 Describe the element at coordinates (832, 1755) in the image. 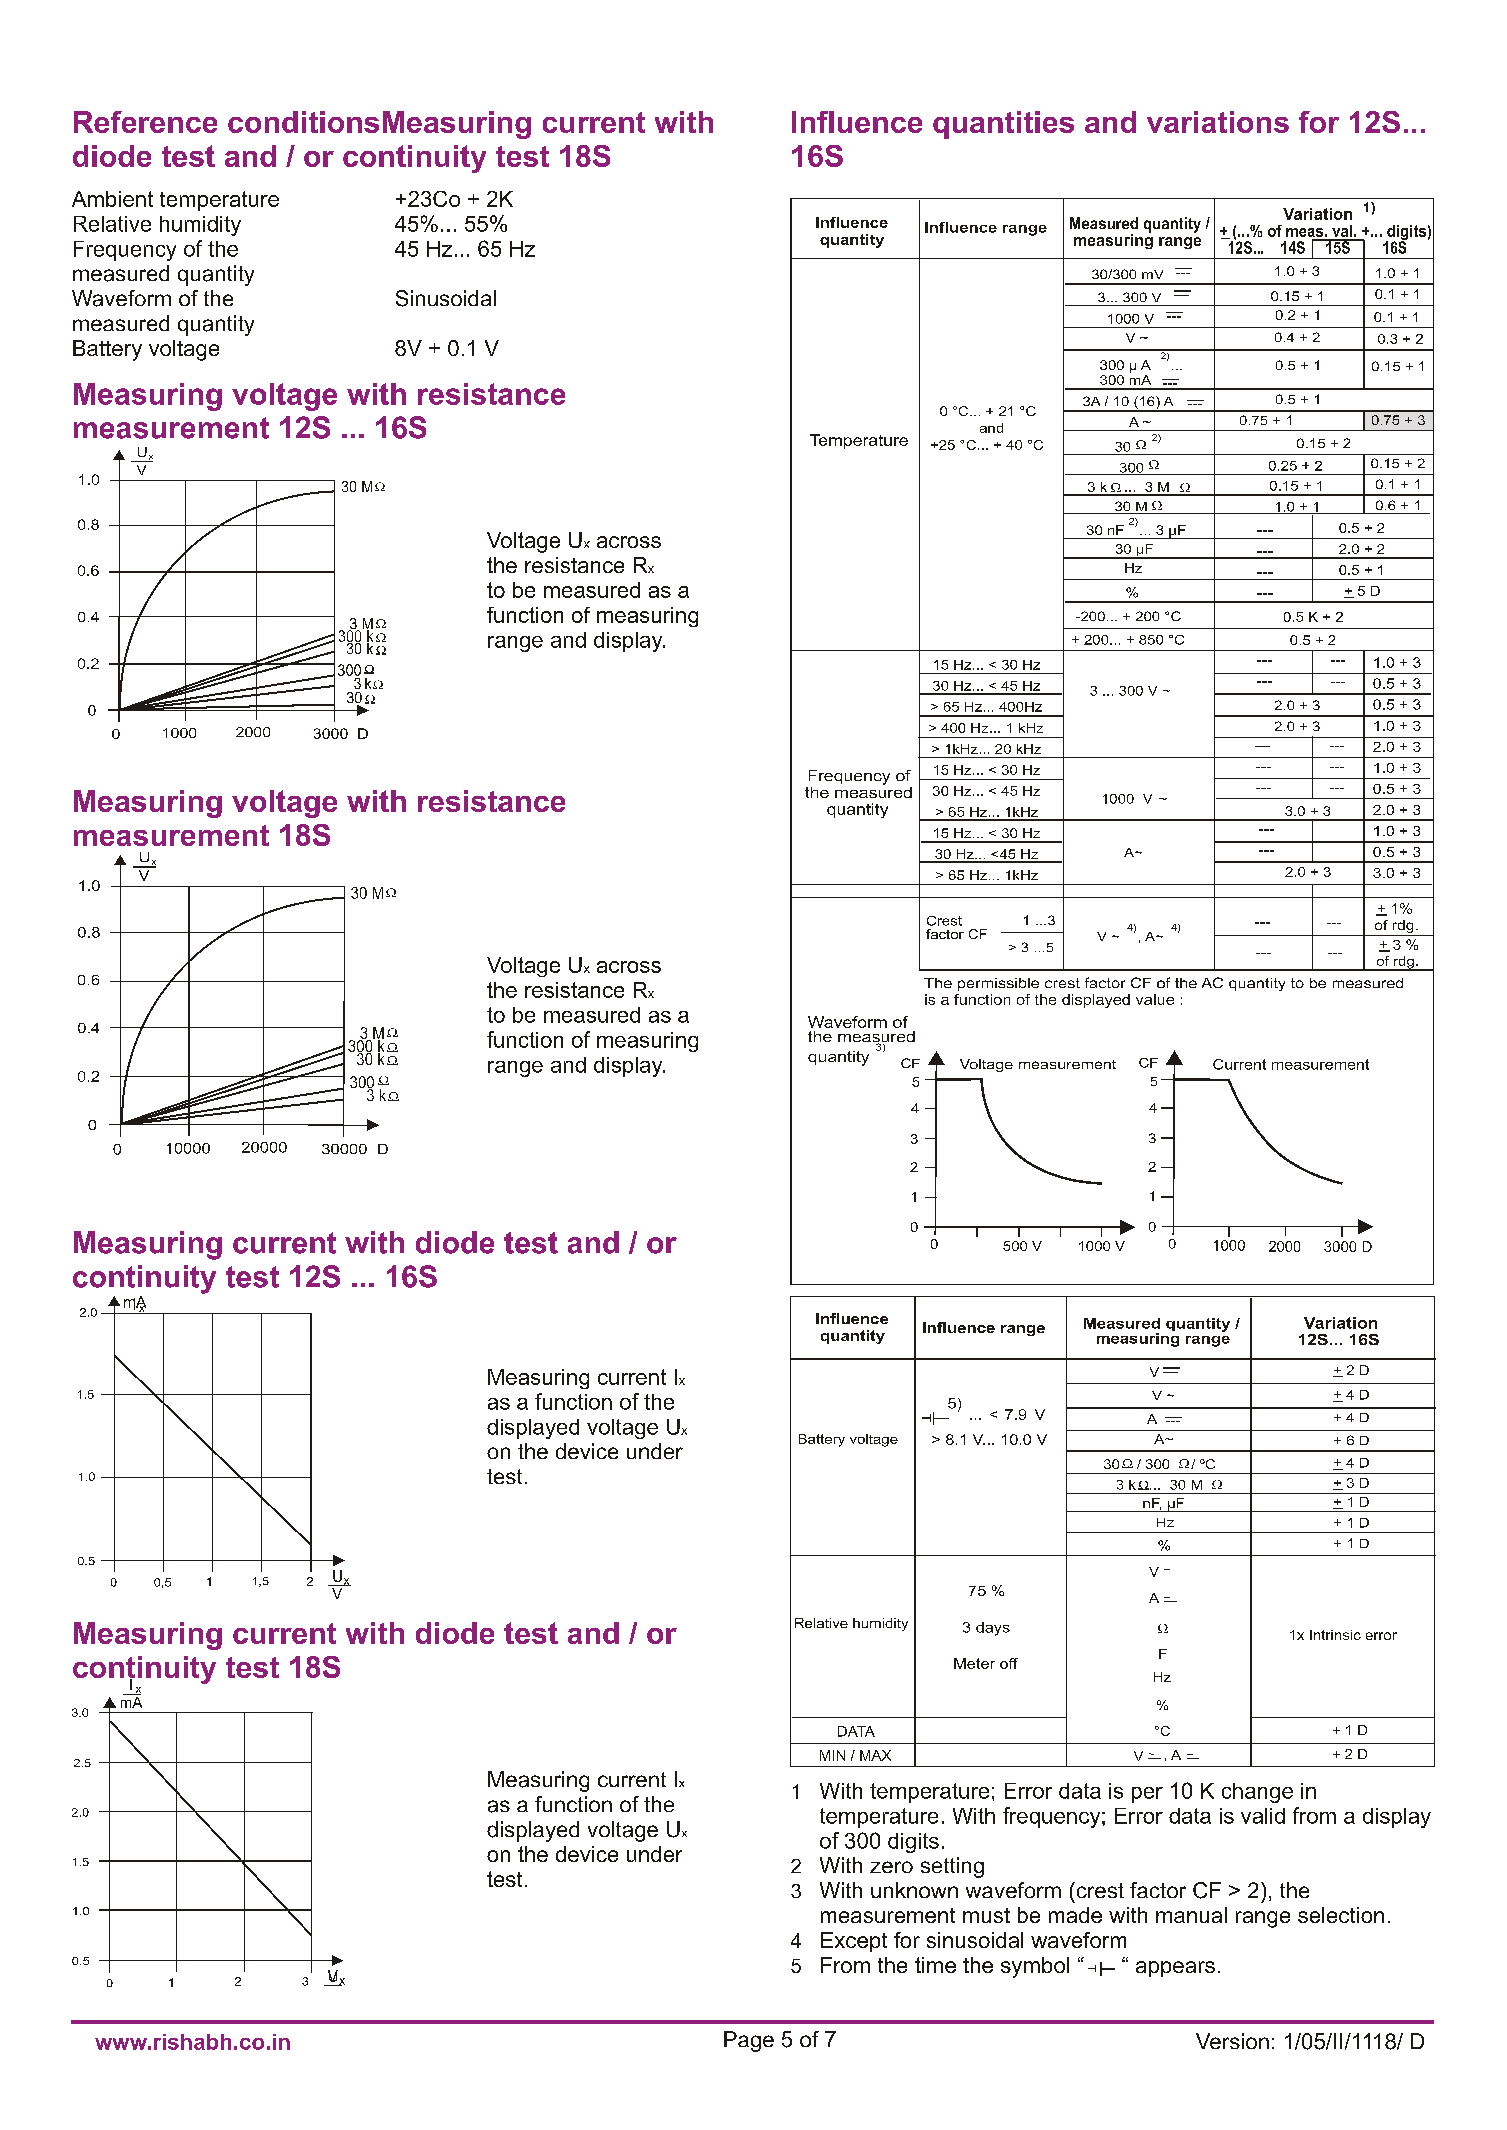

I see `MIN` at that location.
